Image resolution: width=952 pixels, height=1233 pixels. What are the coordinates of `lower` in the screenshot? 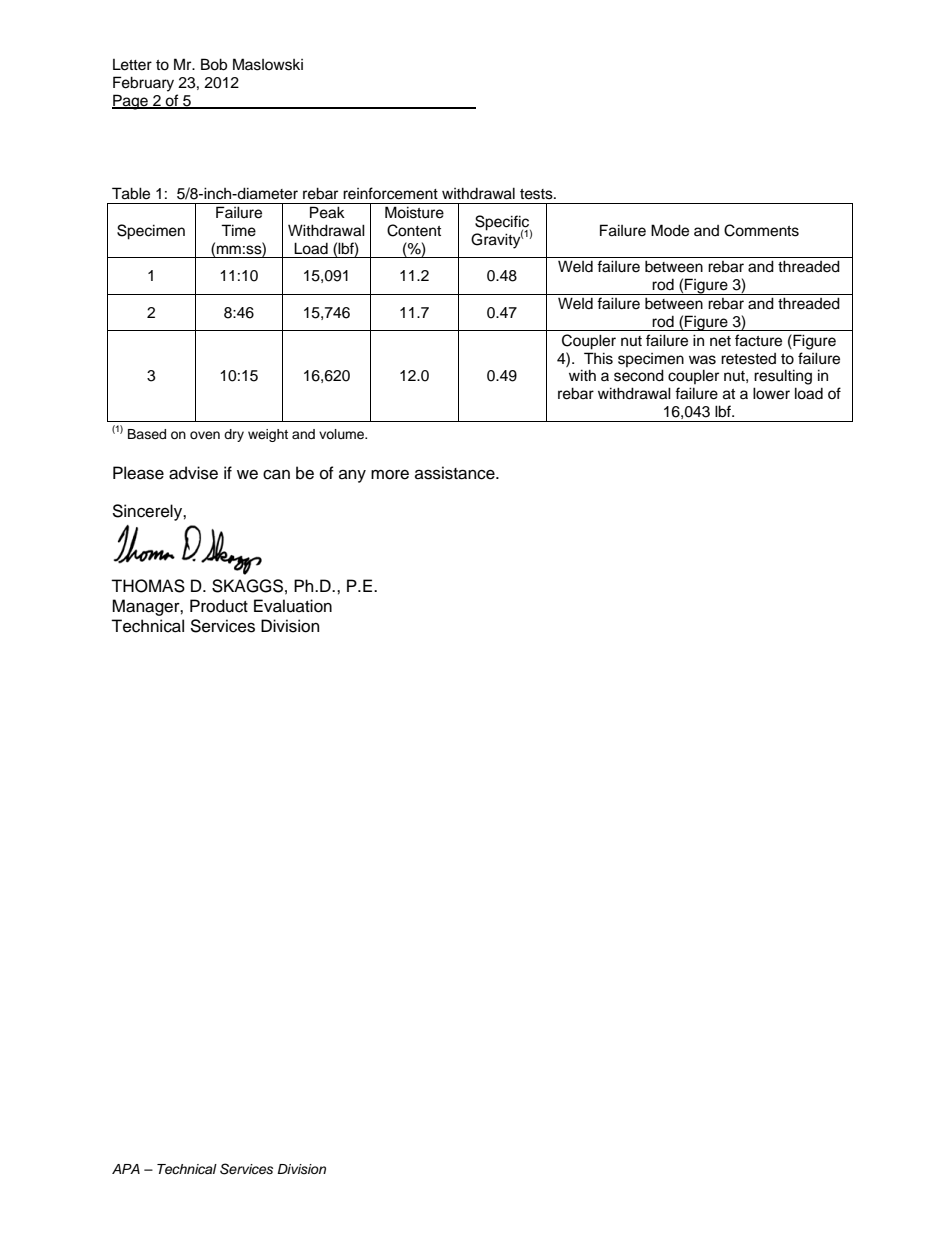 It's located at (771, 393).
